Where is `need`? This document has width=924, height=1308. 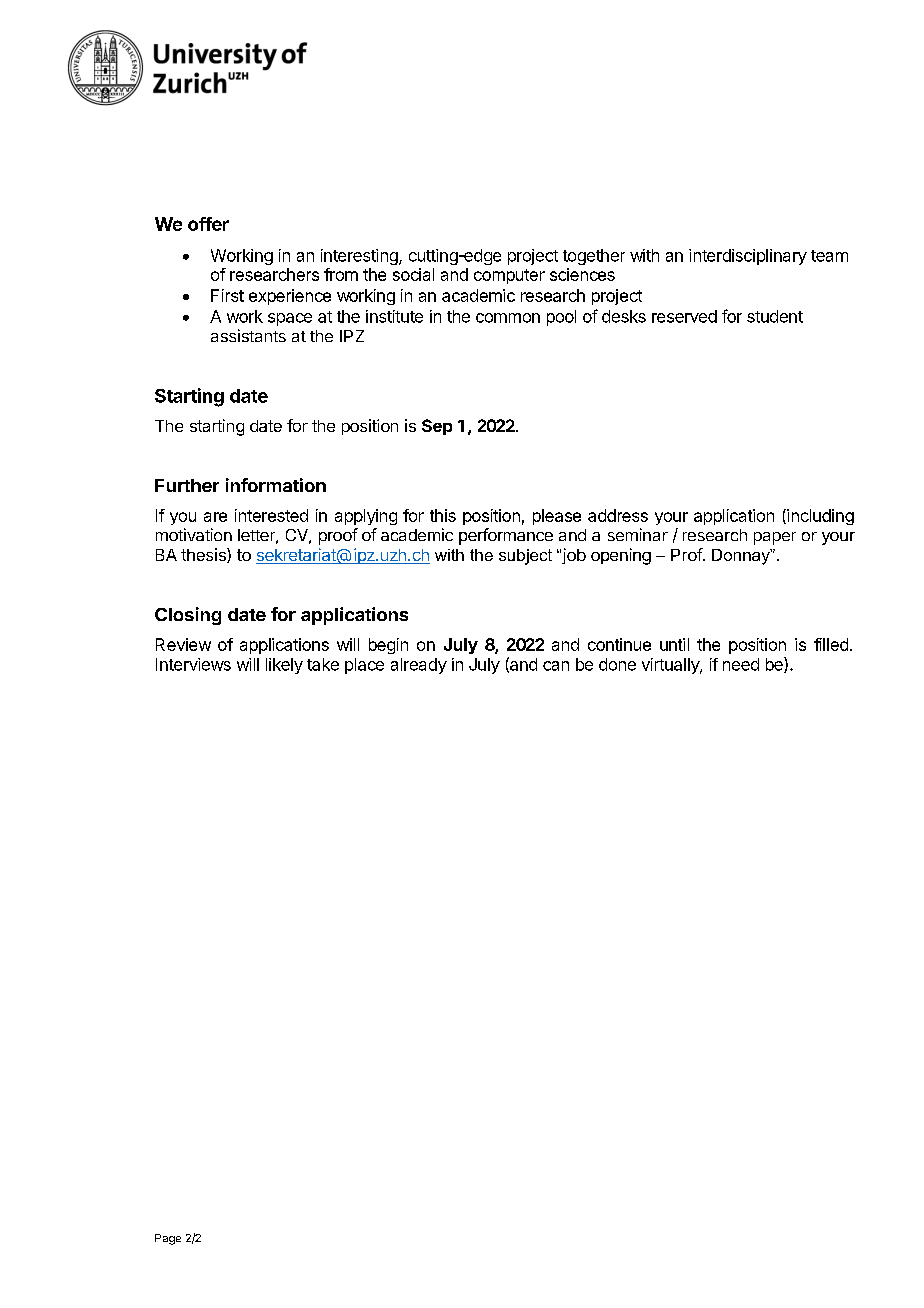
need is located at coordinates (741, 664).
